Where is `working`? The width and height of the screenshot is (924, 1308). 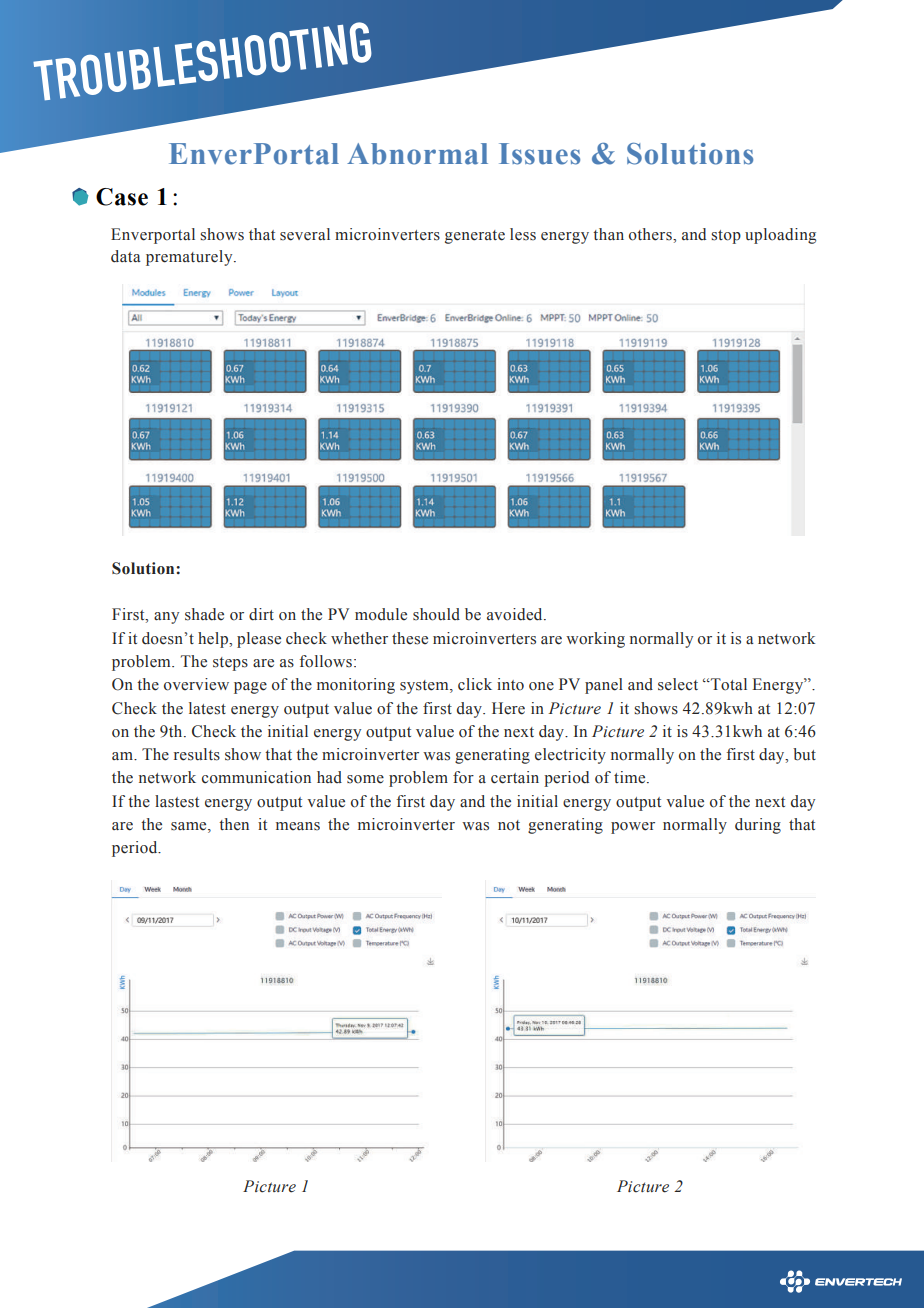 working is located at coordinates (595, 640).
